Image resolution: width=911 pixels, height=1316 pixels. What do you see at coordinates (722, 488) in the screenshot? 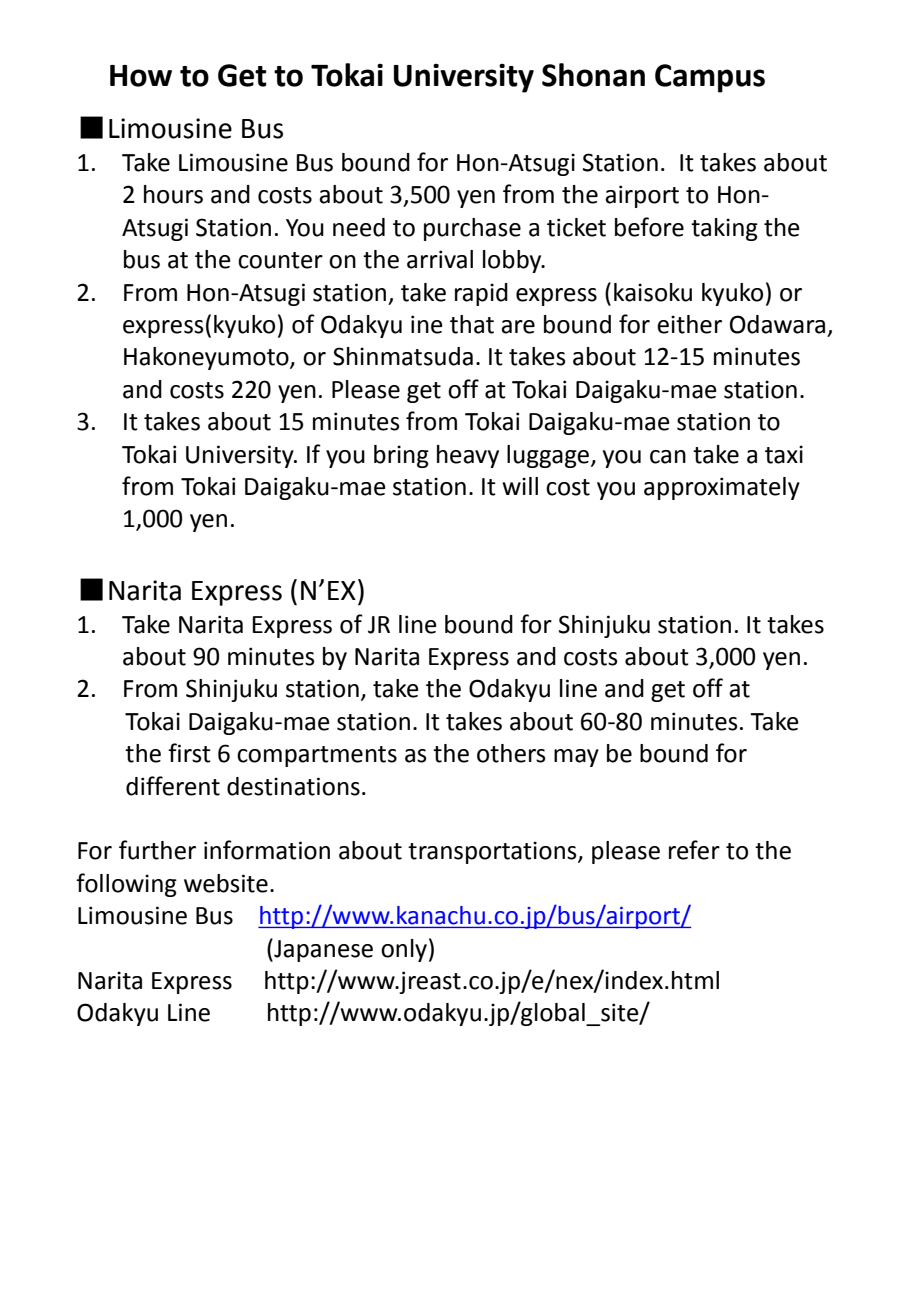
I see `approximately` at bounding box center [722, 488].
